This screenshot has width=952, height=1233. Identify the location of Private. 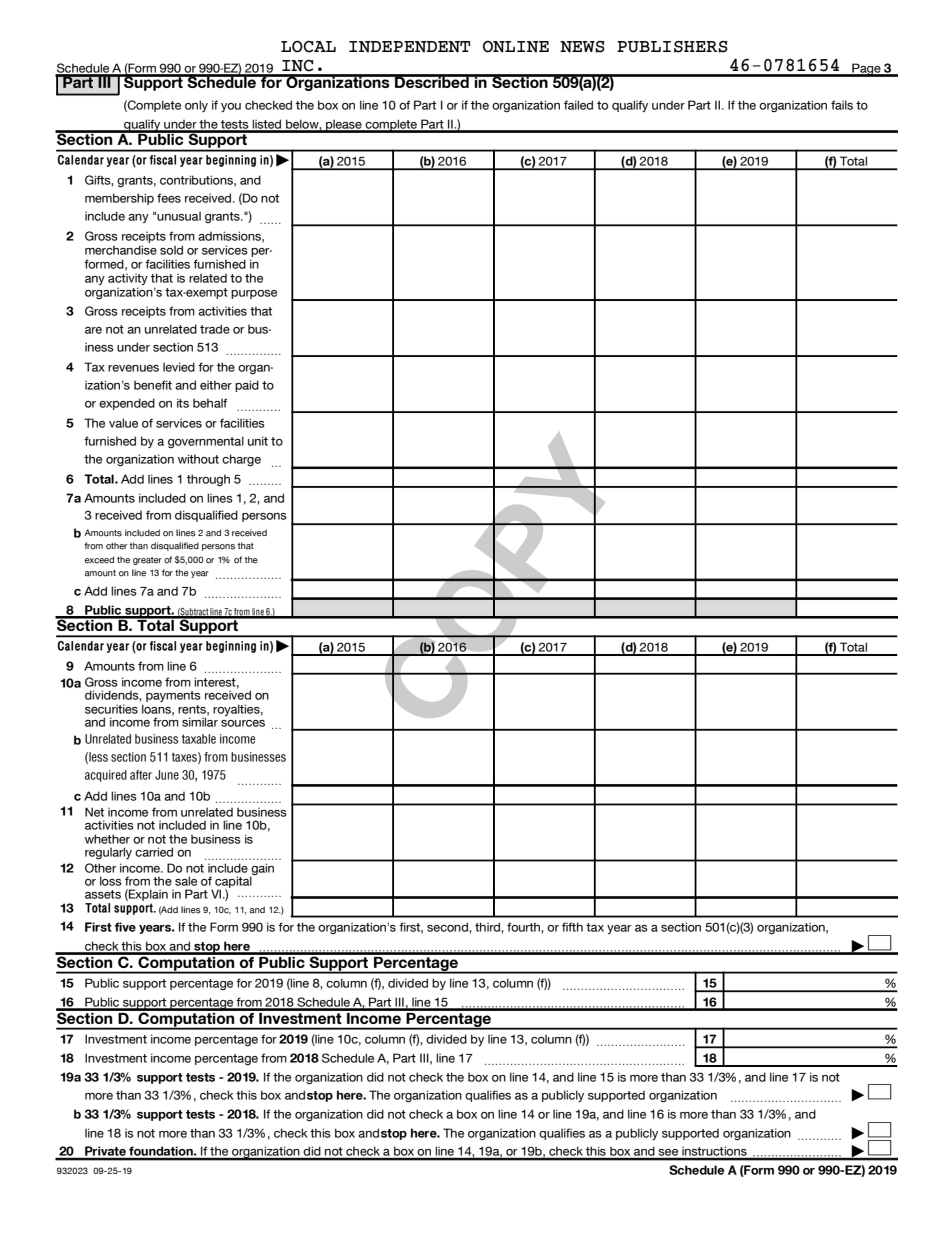
(105, 1152).
